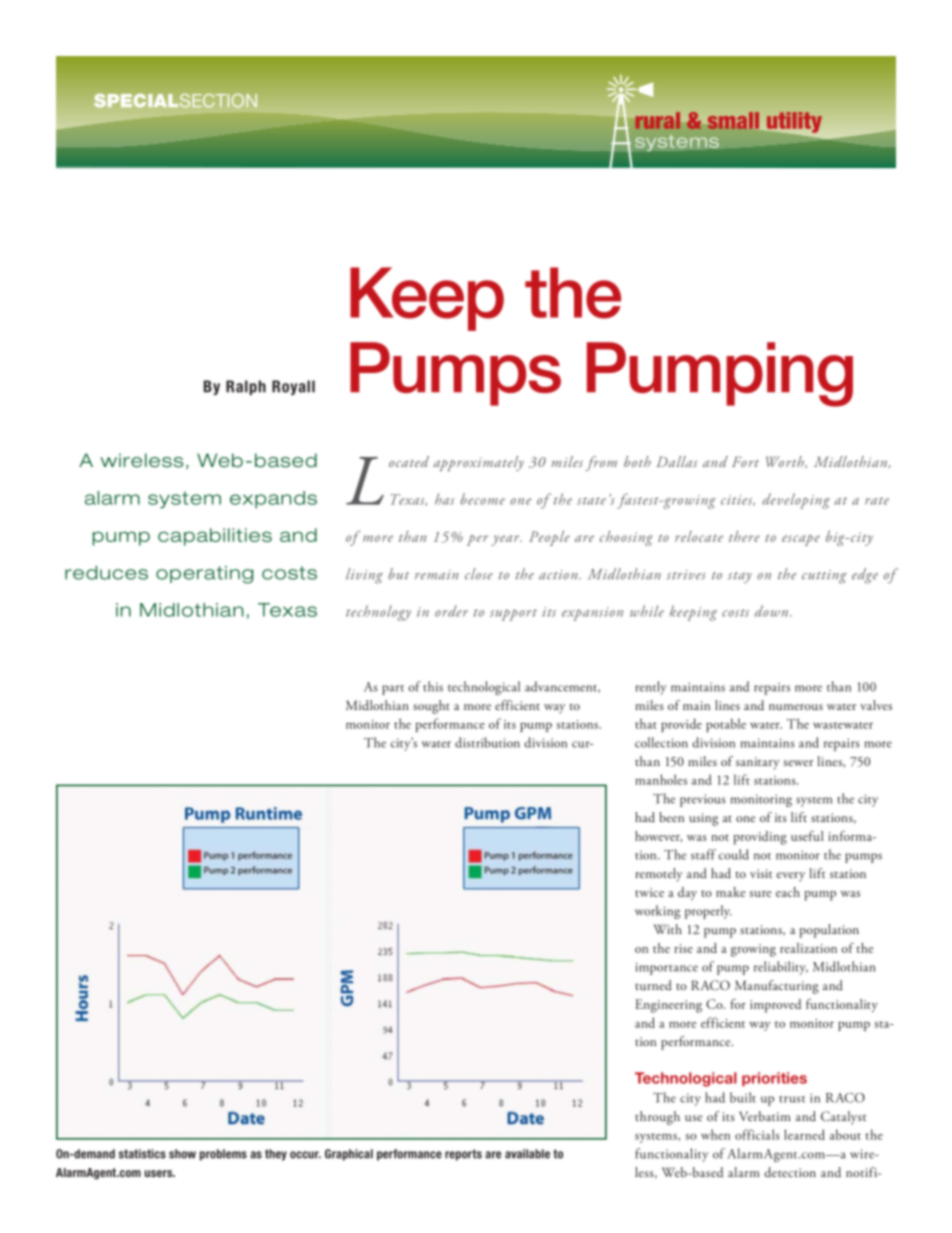  What do you see at coordinates (765, 1116) in the page?
I see `Verbatim` at bounding box center [765, 1116].
